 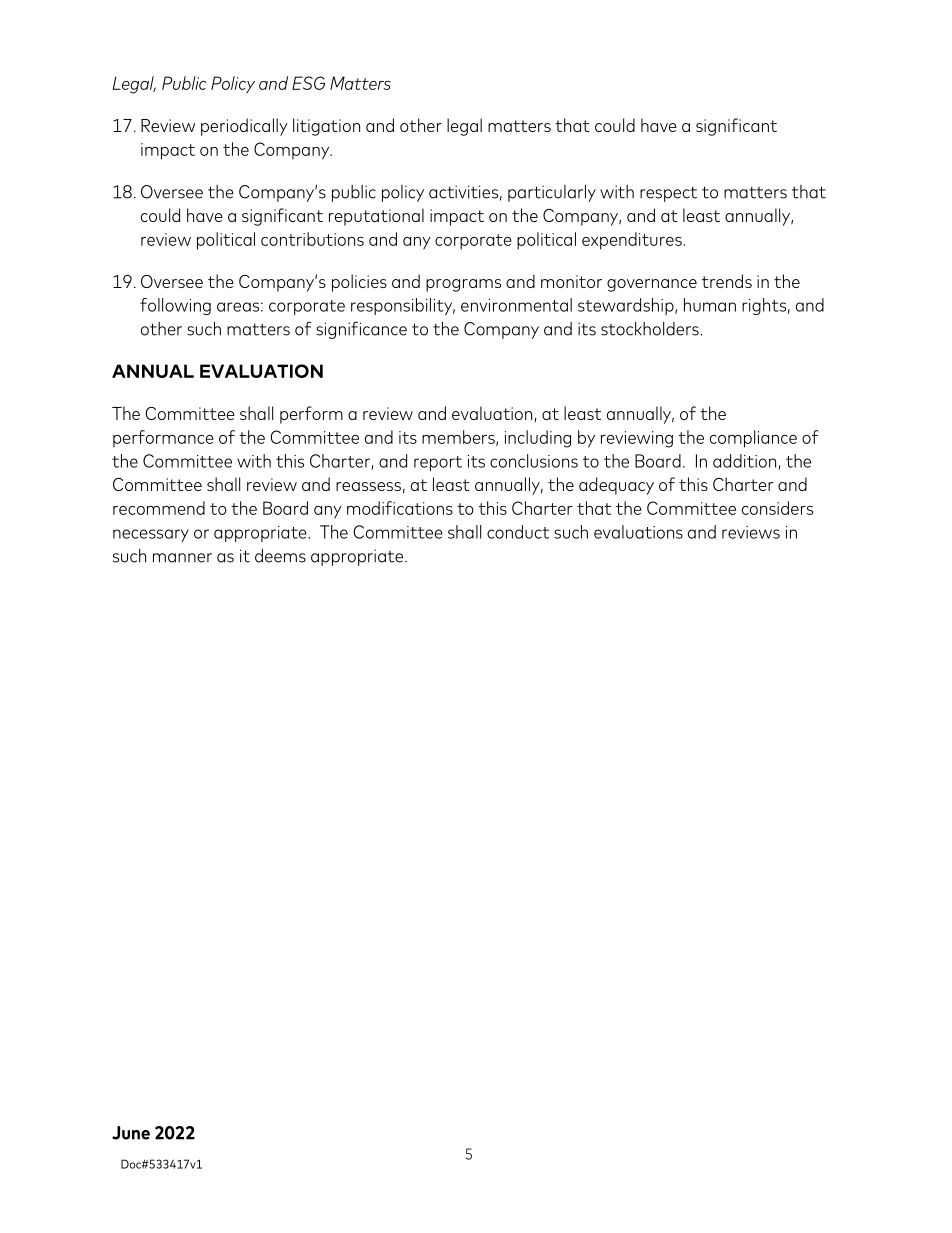 What do you see at coordinates (746, 462) in the screenshot?
I see `addition` at bounding box center [746, 462].
